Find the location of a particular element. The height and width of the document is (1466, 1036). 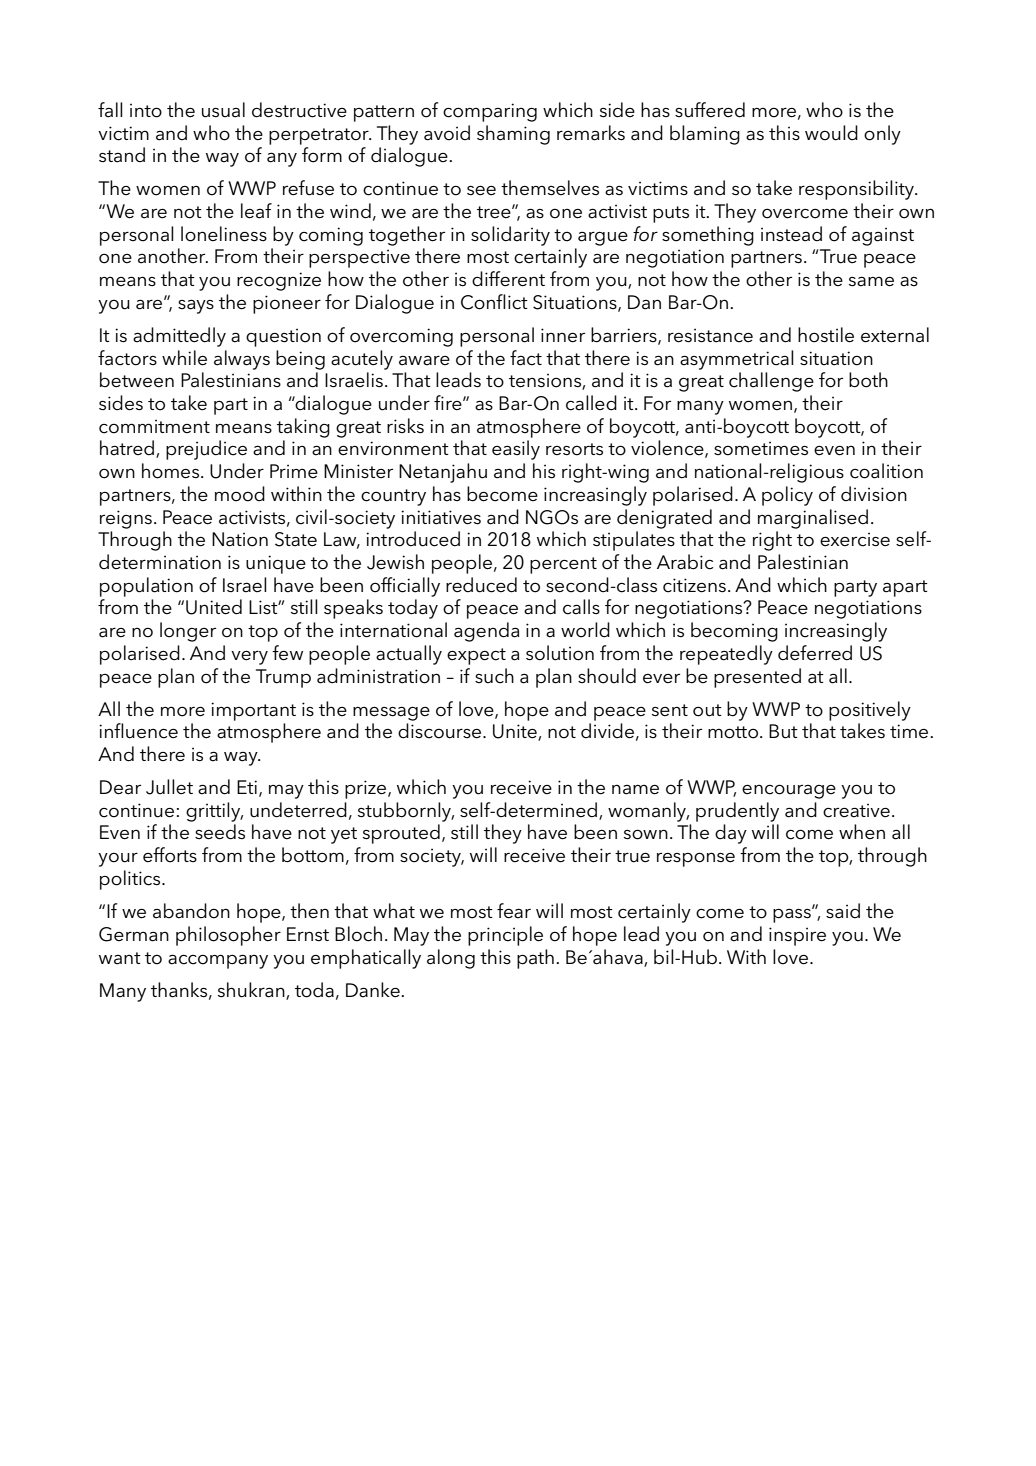

important is located at coordinates (253, 711).
